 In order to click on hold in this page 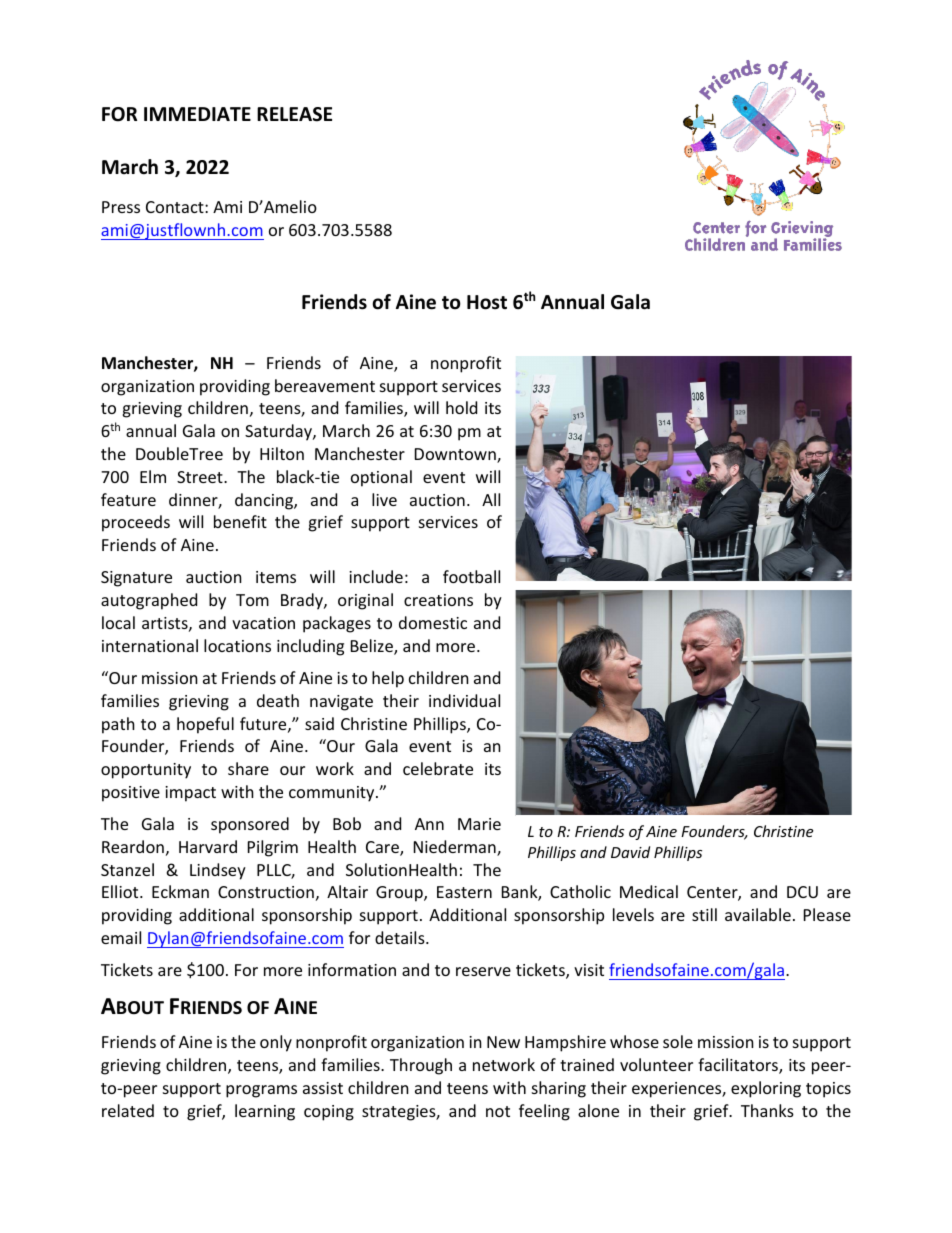, I will do `click(461, 407)`.
